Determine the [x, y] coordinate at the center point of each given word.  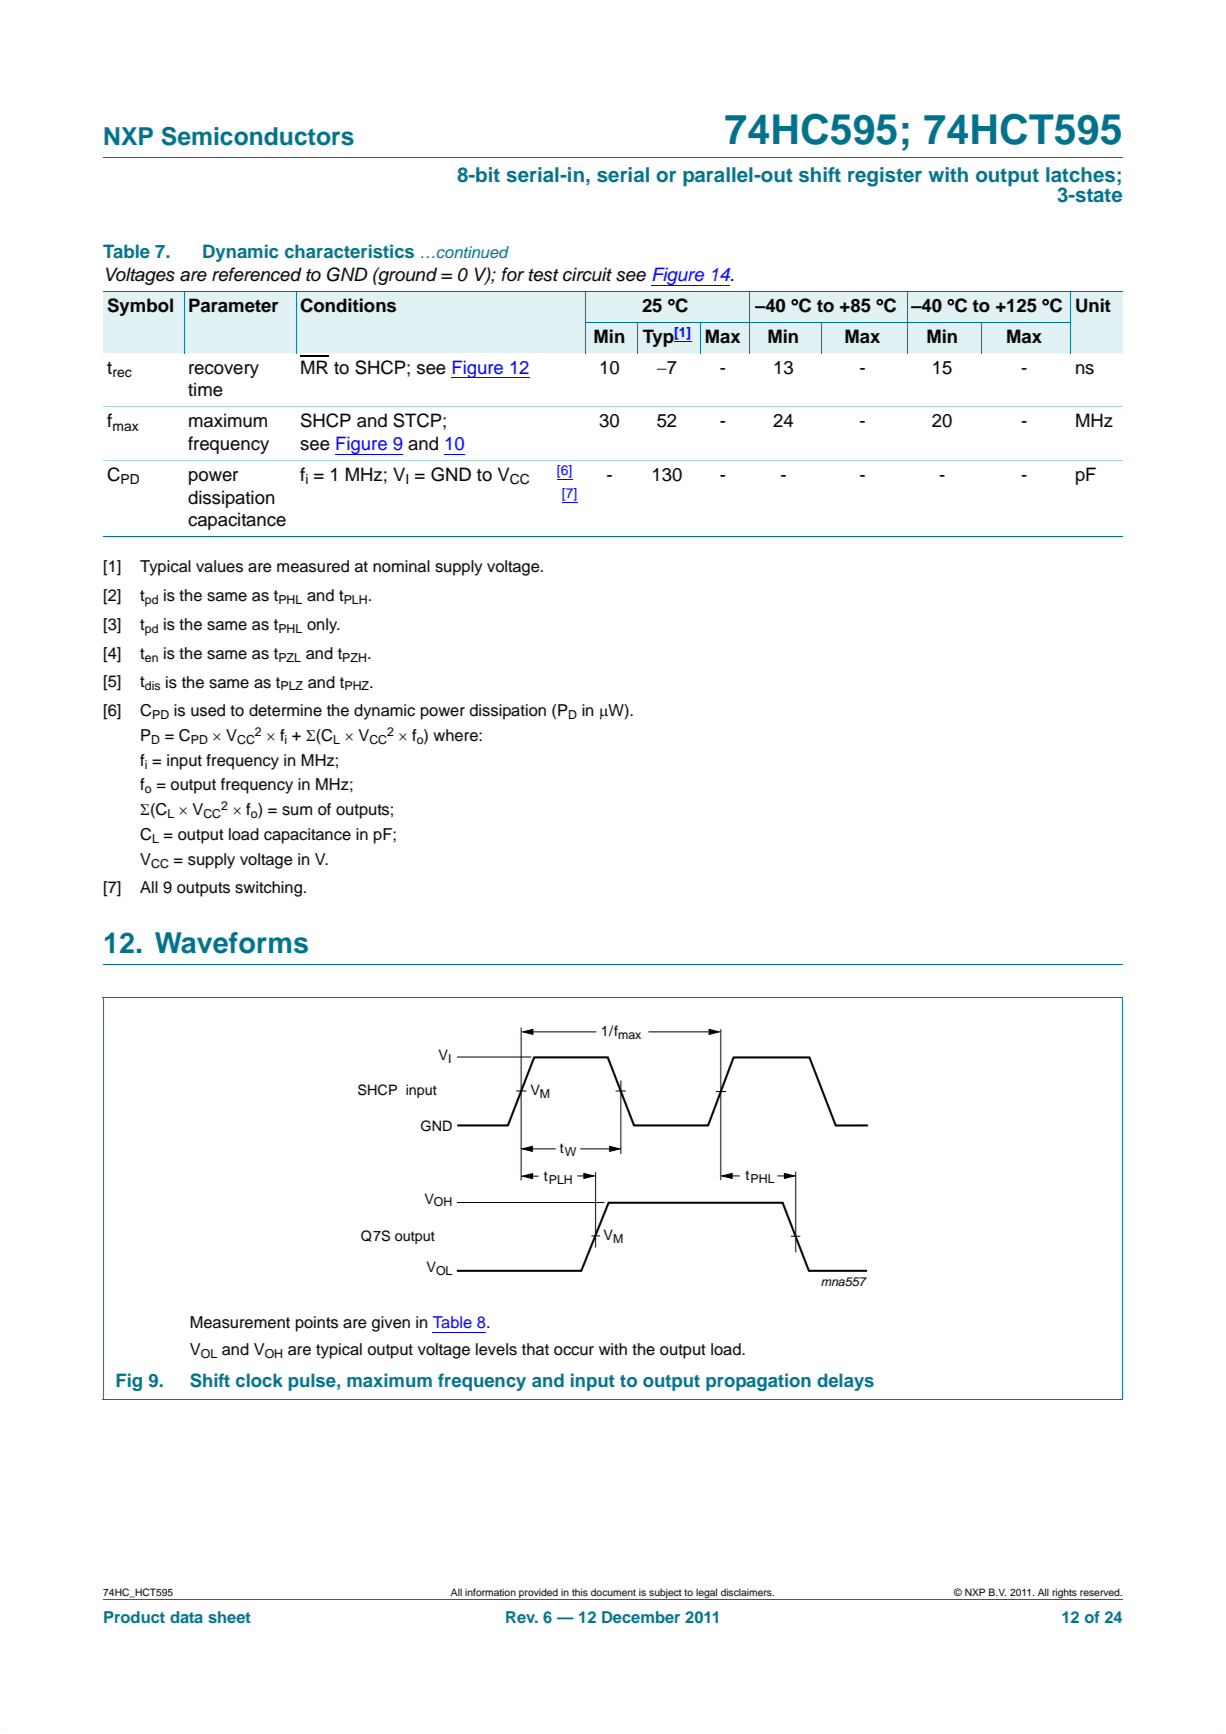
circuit [587, 274]
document [613, 1592]
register [885, 177]
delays [845, 1382]
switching [270, 889]
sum [297, 811]
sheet [230, 1617]
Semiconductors [258, 136]
